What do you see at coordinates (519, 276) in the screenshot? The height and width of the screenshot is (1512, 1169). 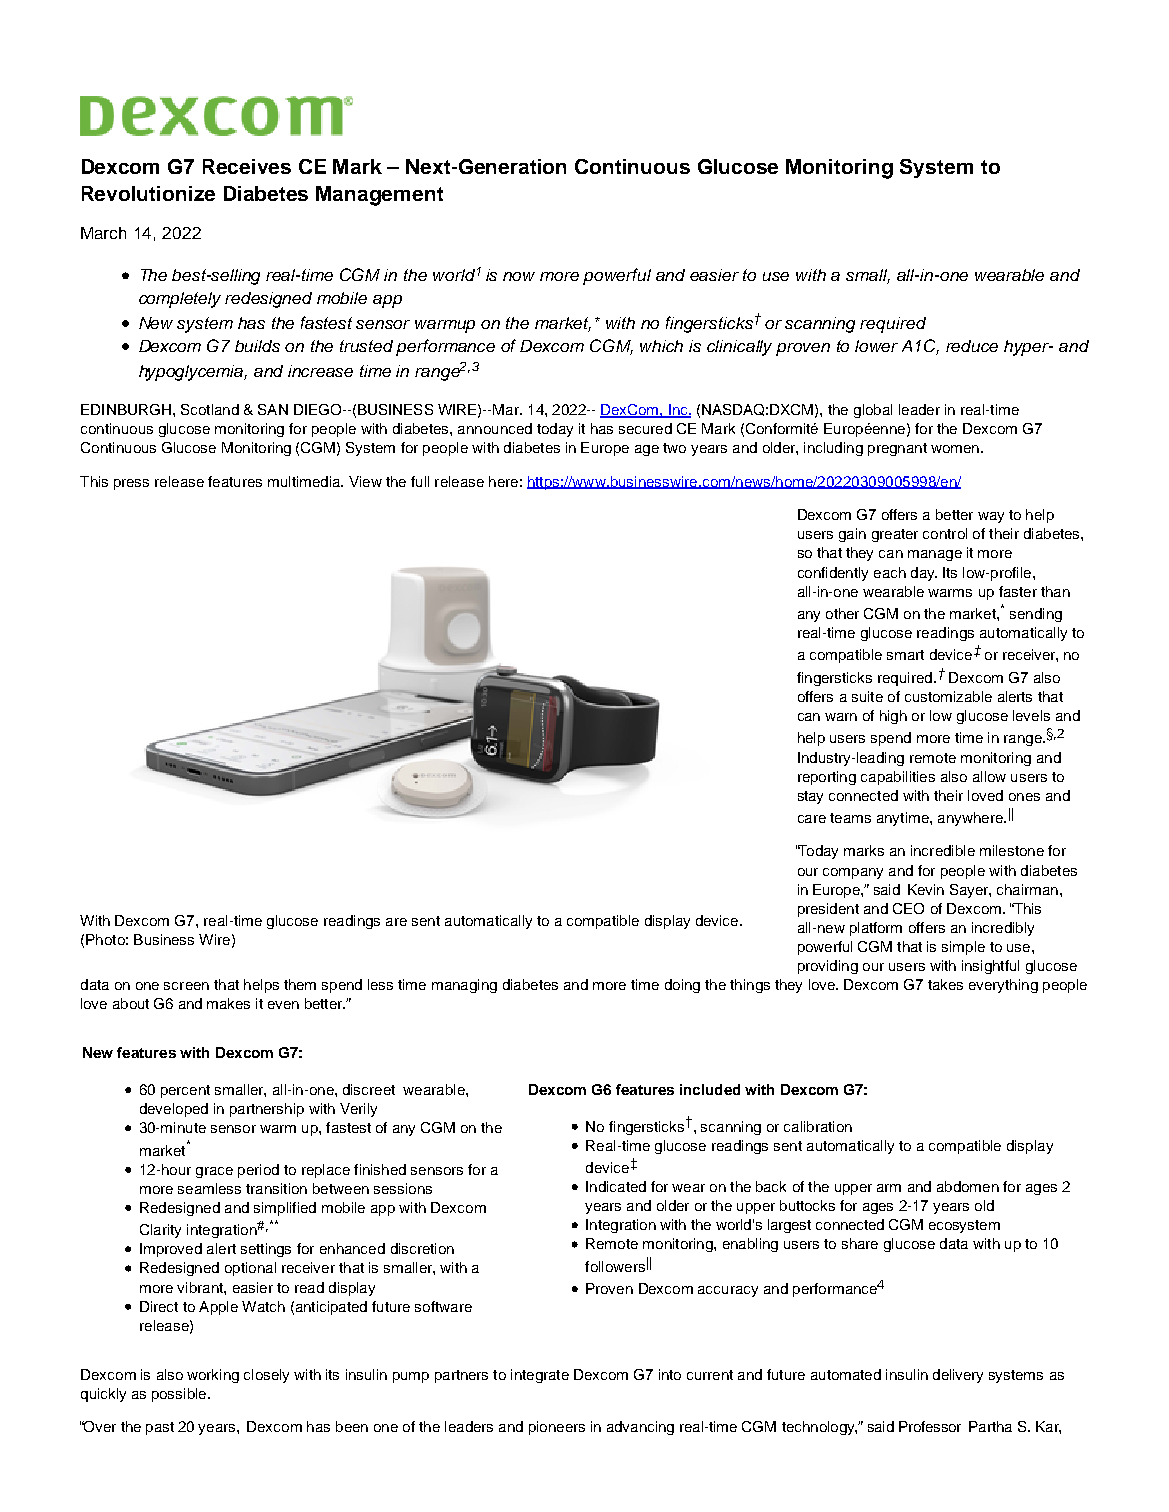 I see `now` at bounding box center [519, 276].
